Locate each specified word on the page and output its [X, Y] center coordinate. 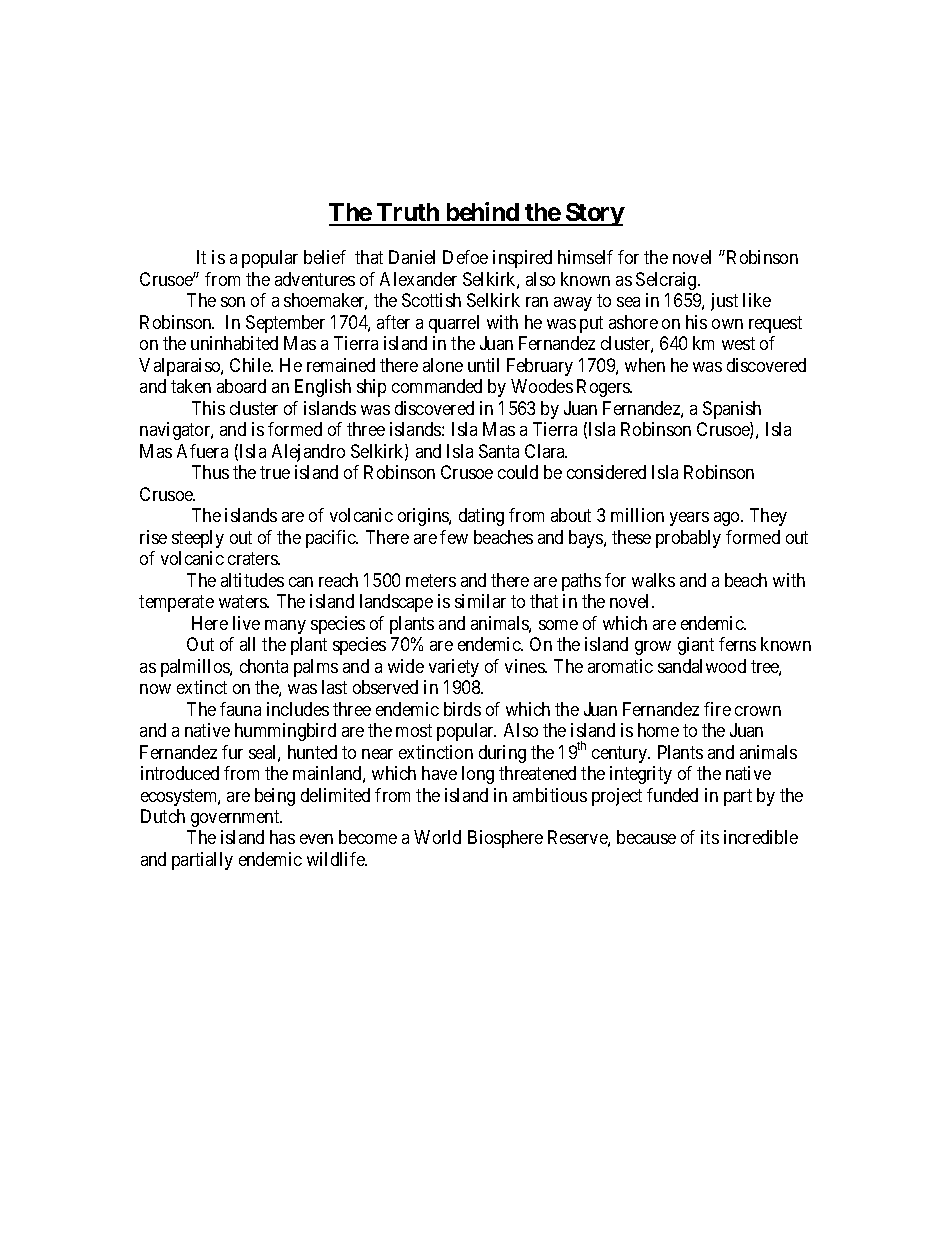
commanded [437, 386]
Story [594, 214]
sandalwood [702, 666]
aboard [241, 386]
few [454, 537]
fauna [240, 709]
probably [688, 539]
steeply [198, 539]
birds [462, 709]
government [236, 818]
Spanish [732, 410]
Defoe [465, 257]
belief [325, 257]
